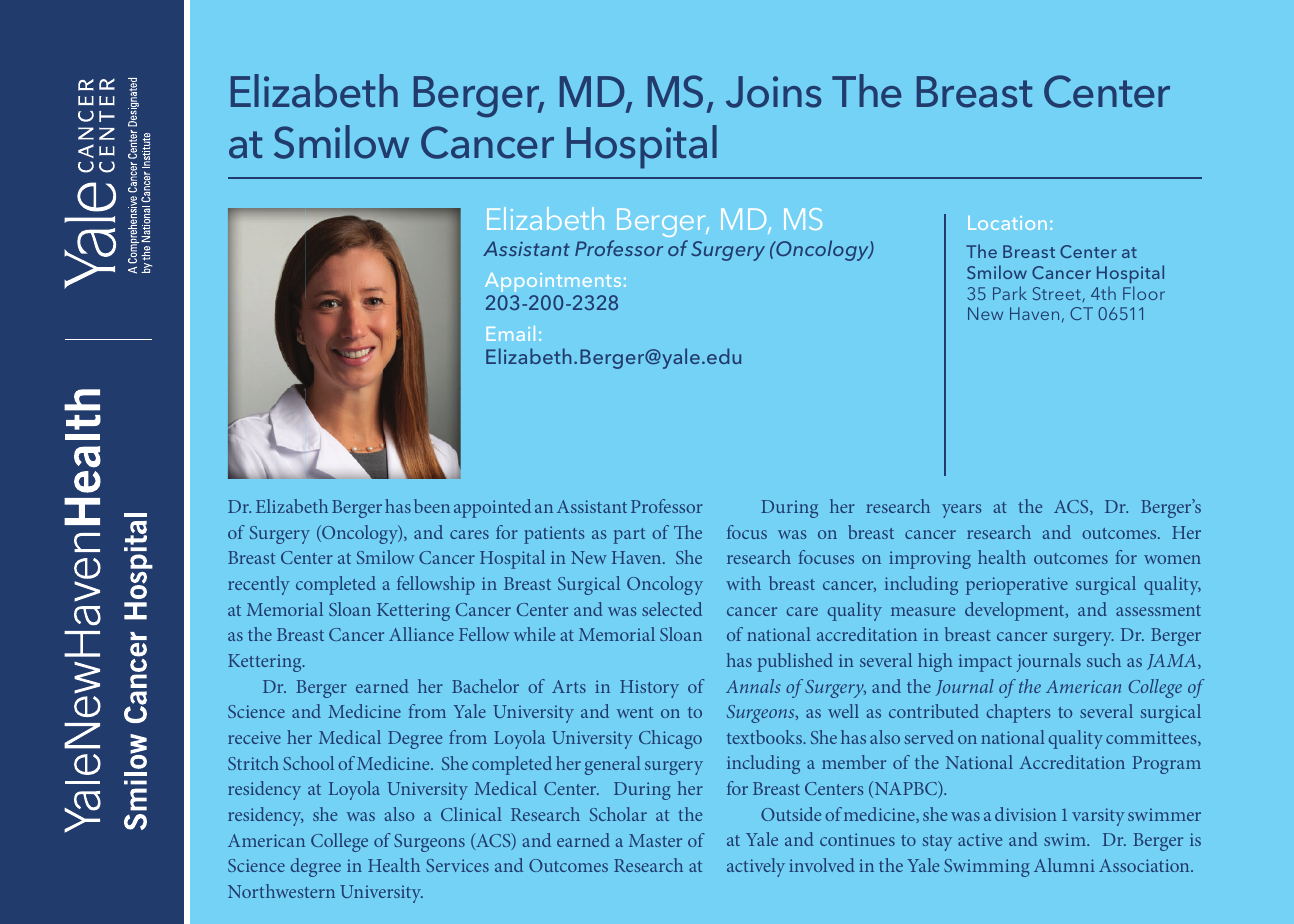  I want to click on Annals, so click(753, 686).
